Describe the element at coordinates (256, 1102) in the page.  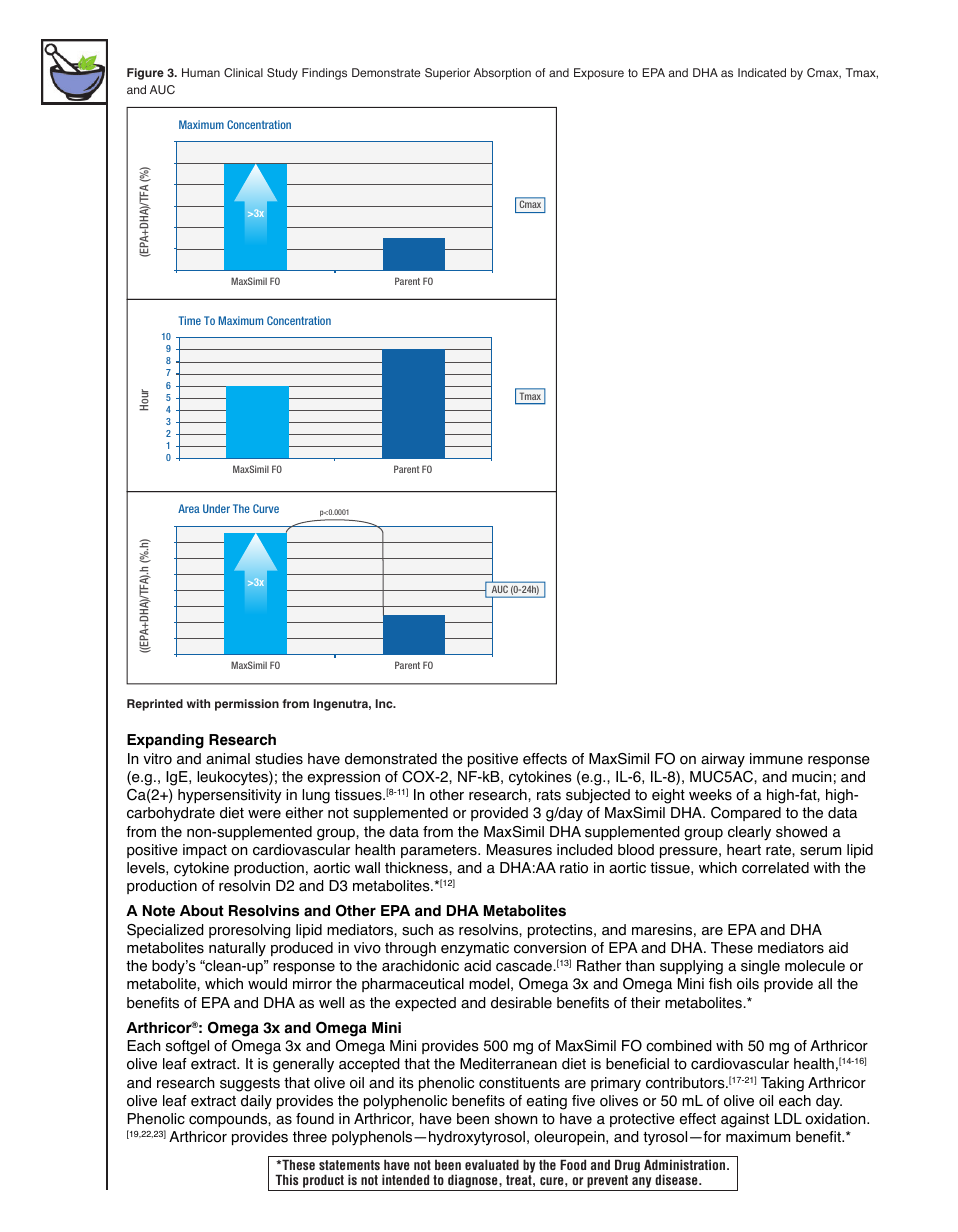
I see `daily` at that location.
